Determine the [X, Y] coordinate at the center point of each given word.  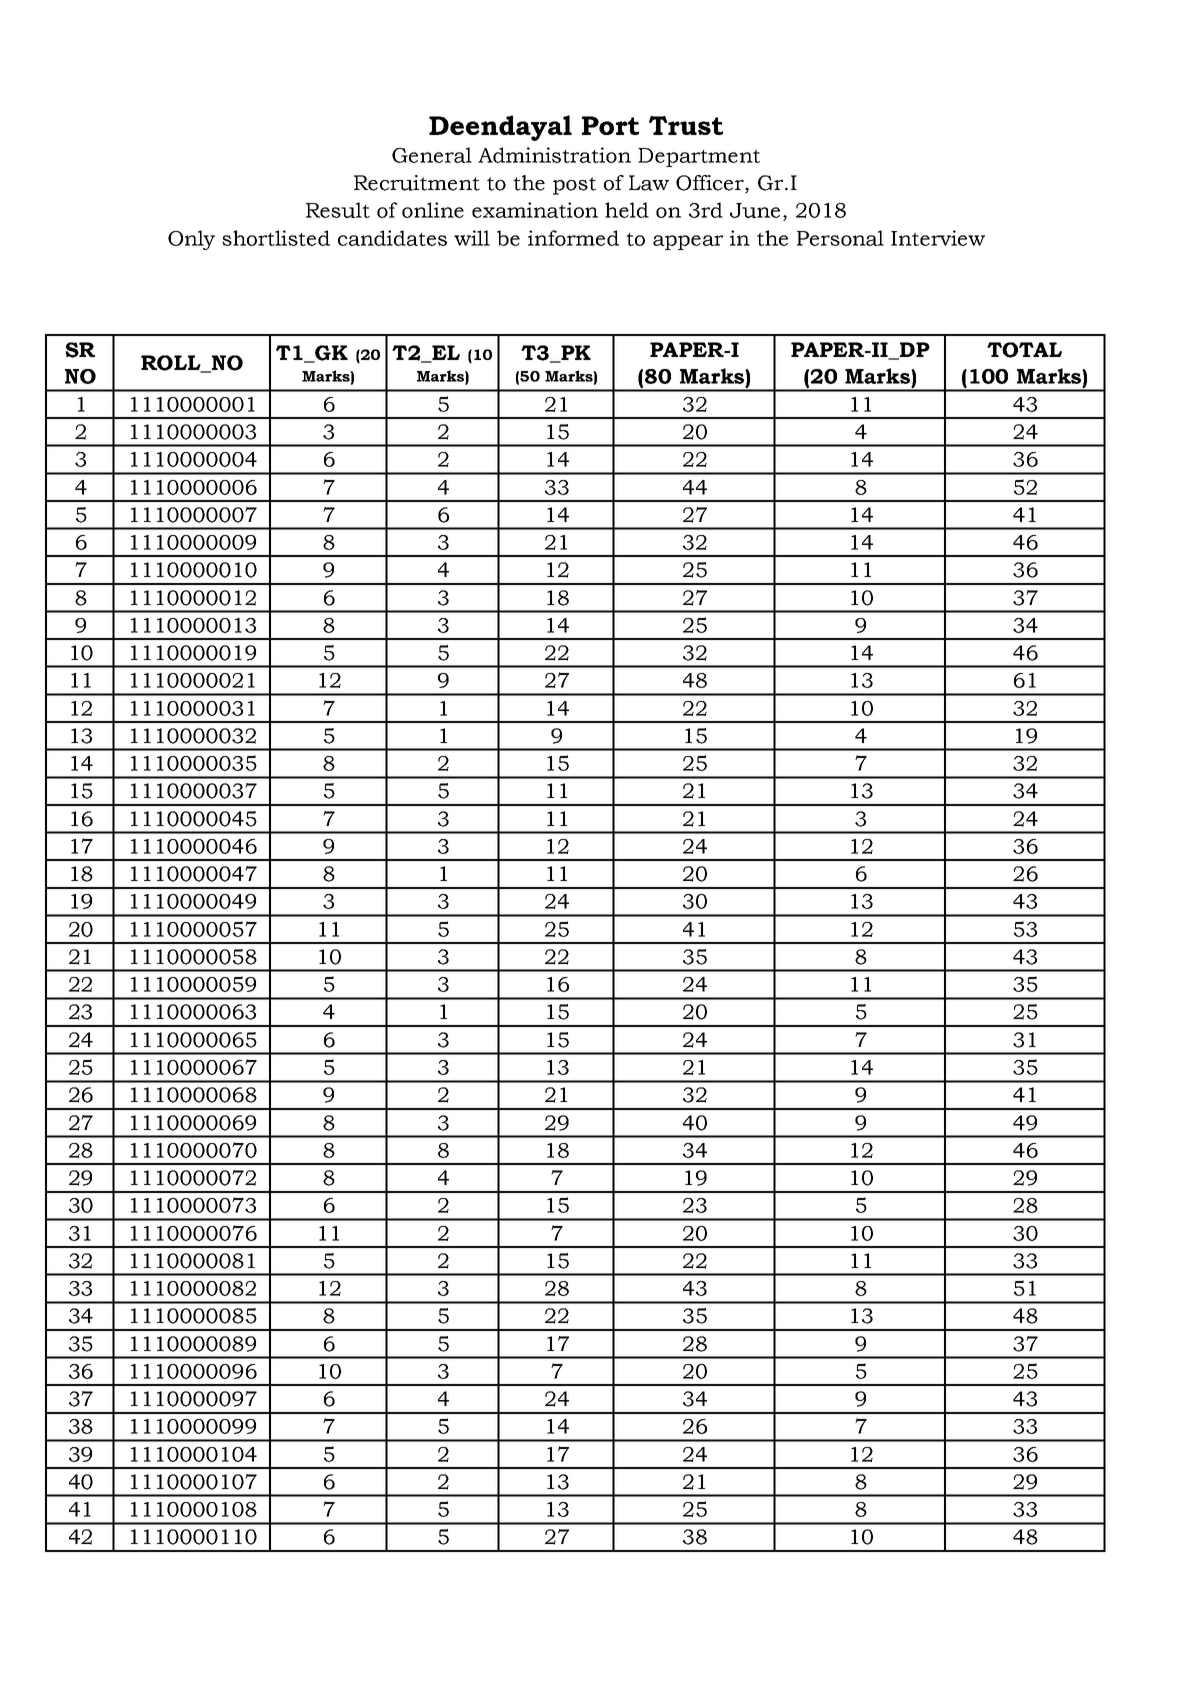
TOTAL [1024, 350]
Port [610, 125]
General [432, 155]
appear [688, 242]
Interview [938, 238]
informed [573, 238]
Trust [686, 125]
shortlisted [276, 238]
